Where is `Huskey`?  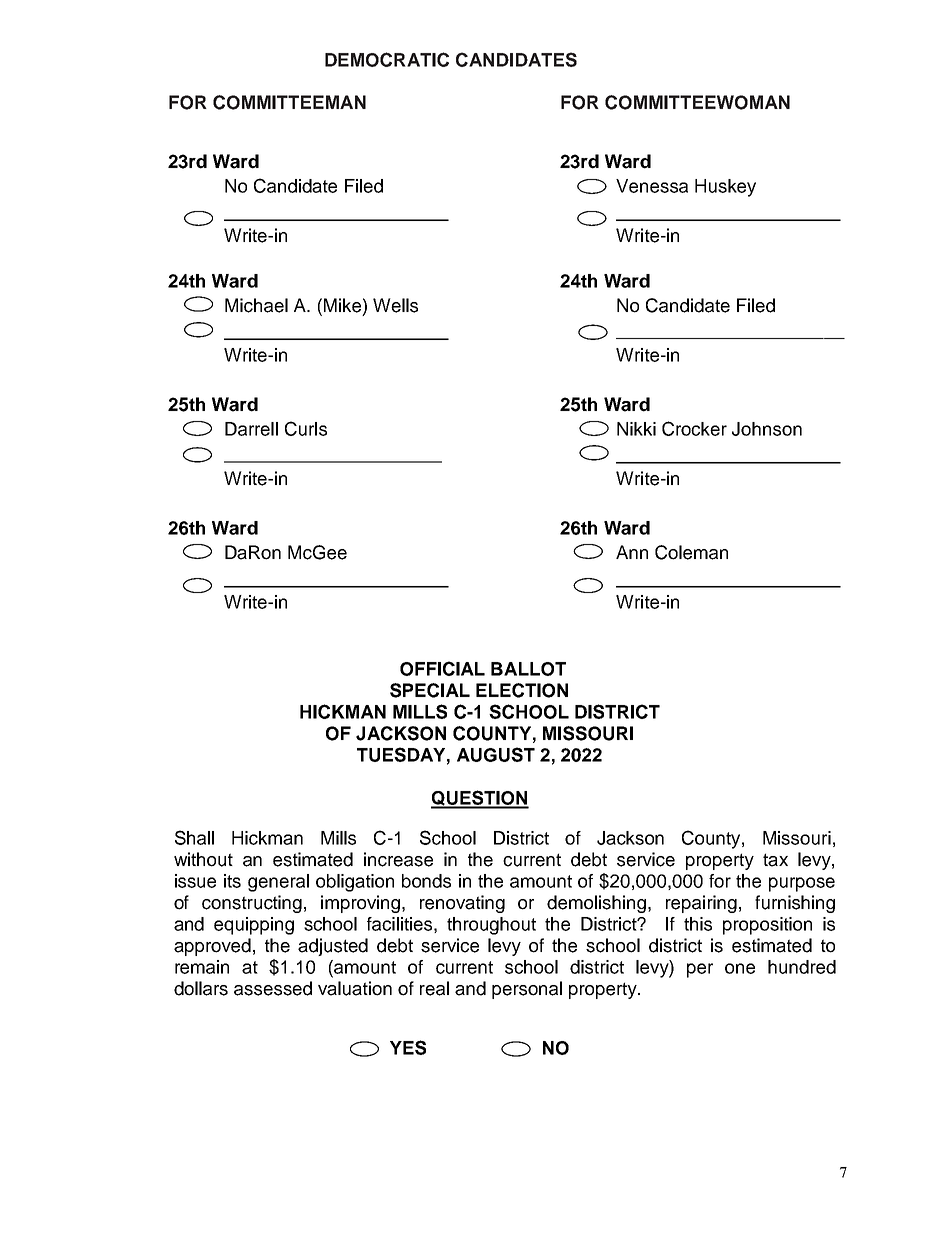 Huskey is located at coordinates (725, 188).
